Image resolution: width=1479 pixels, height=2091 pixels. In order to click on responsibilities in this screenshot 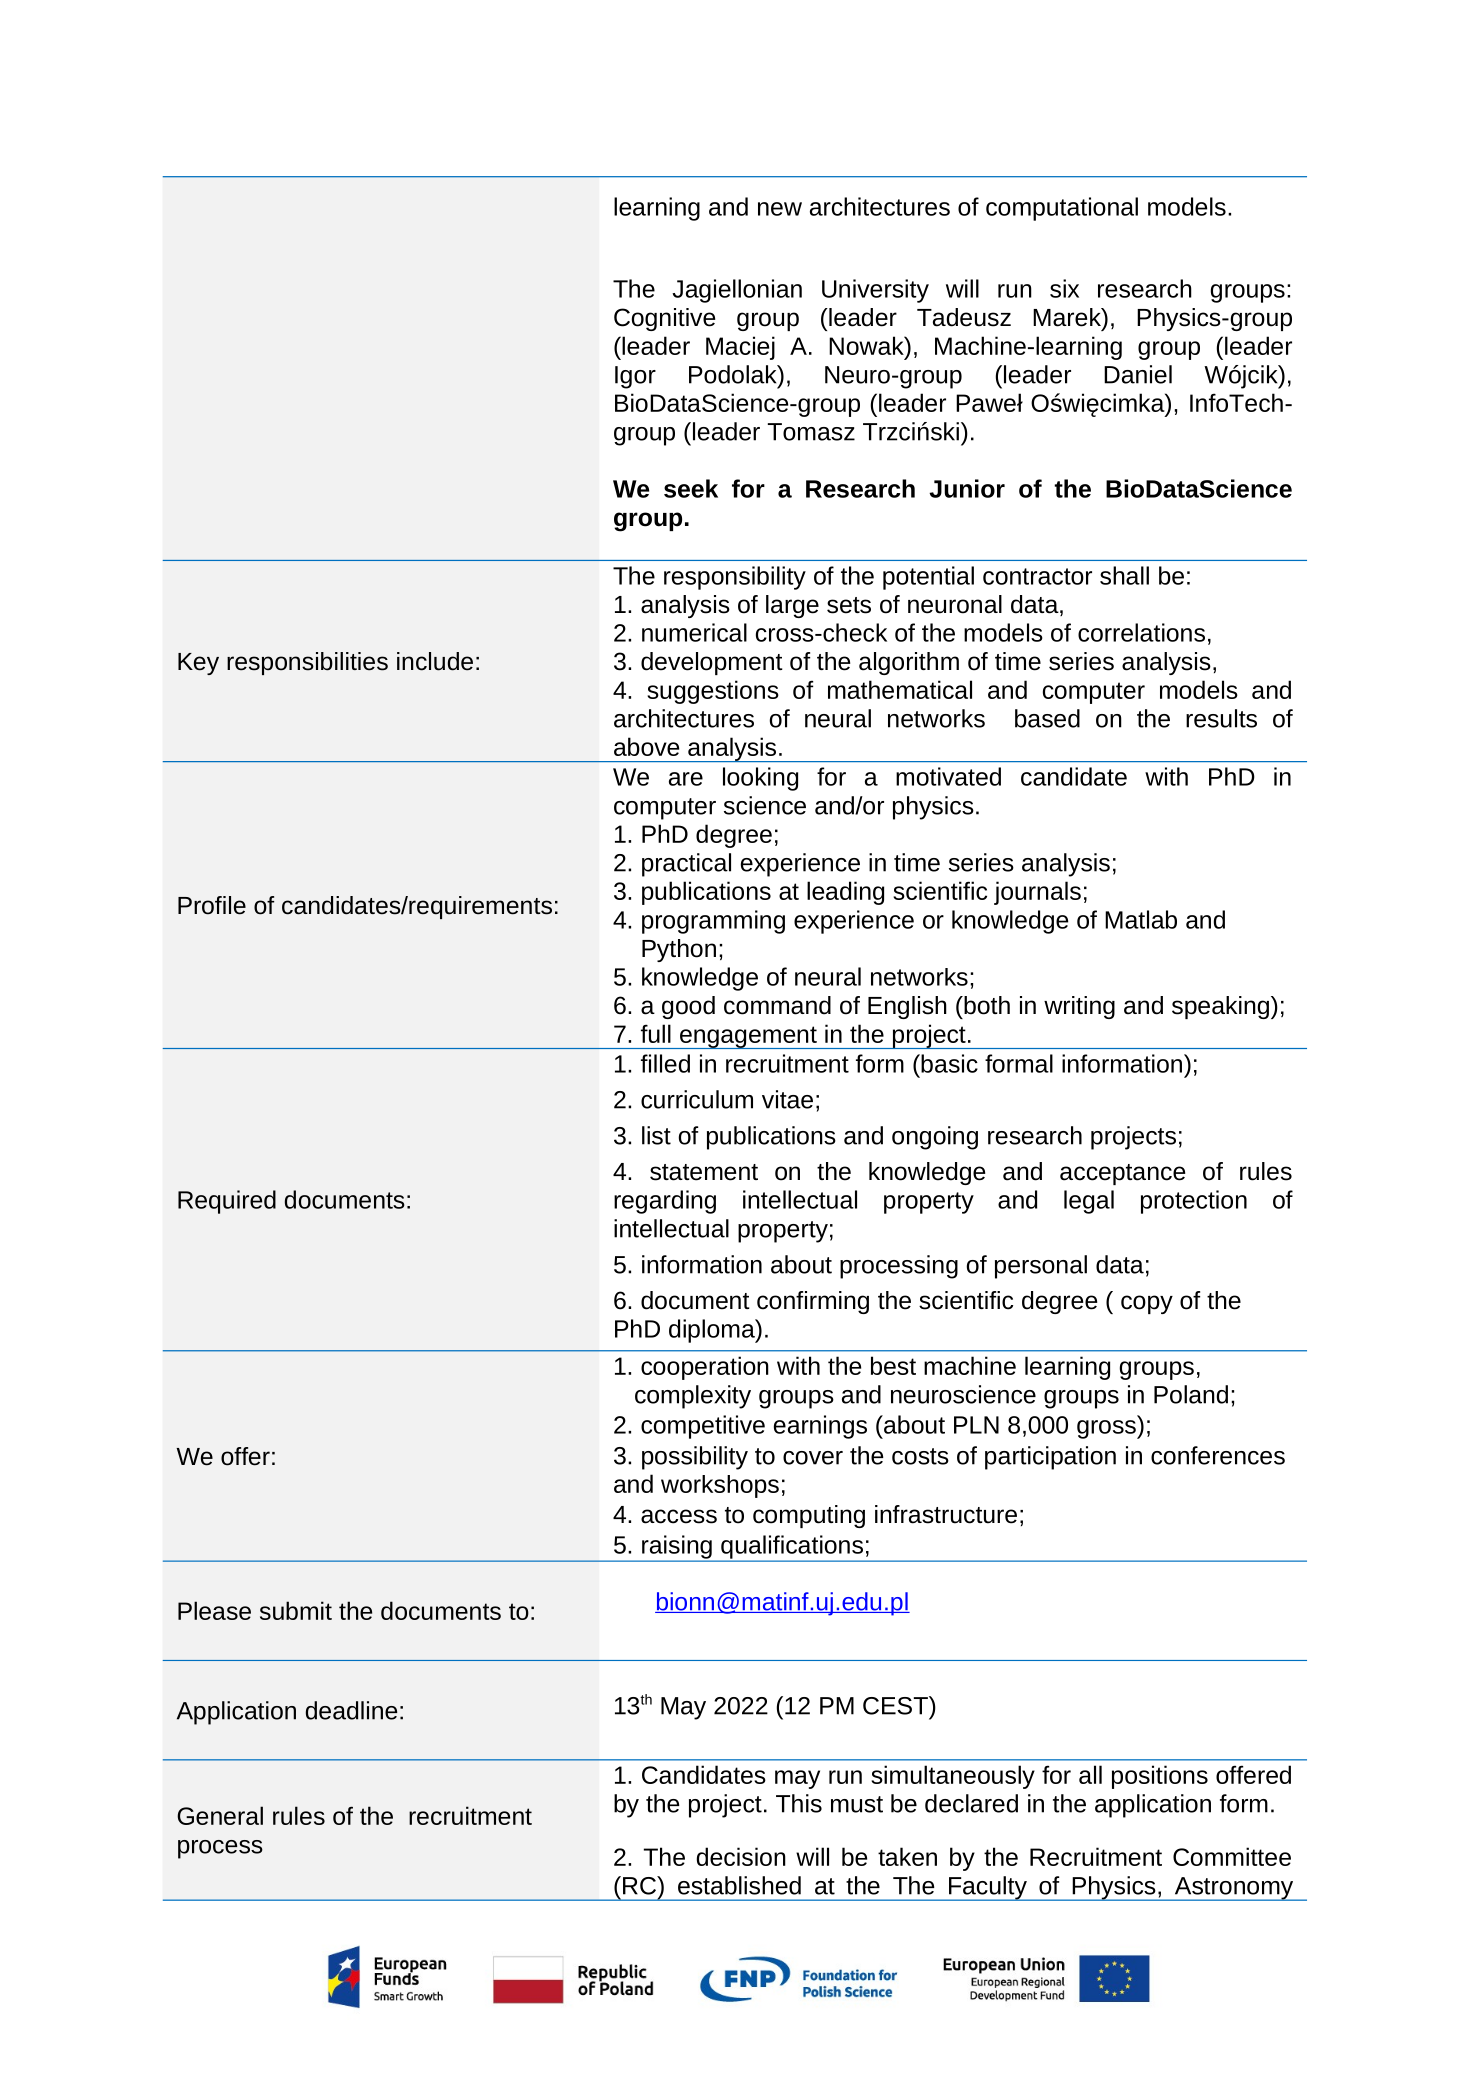, I will do `click(307, 663)`.
